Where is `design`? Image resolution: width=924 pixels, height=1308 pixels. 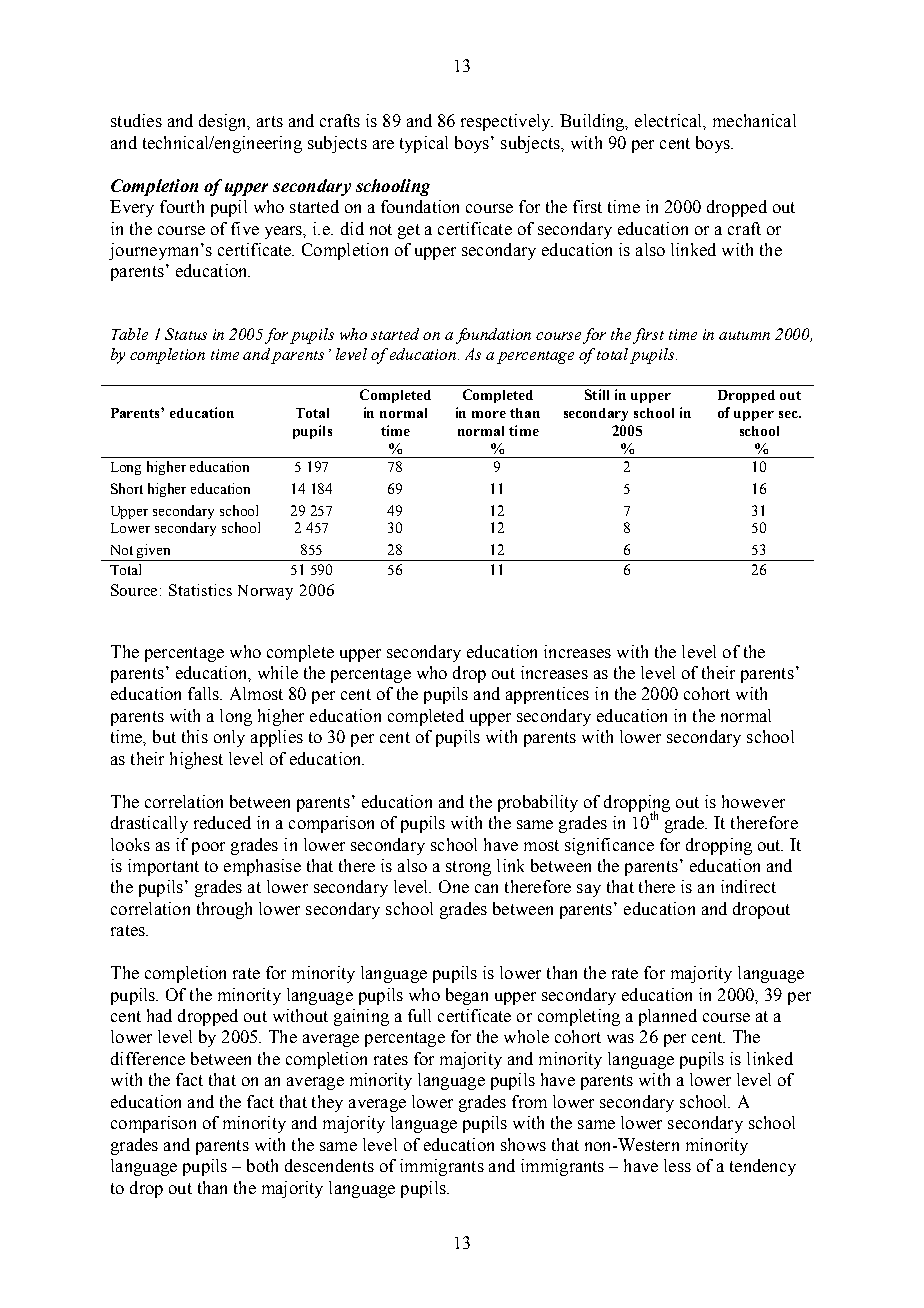
design is located at coordinates (224, 122).
